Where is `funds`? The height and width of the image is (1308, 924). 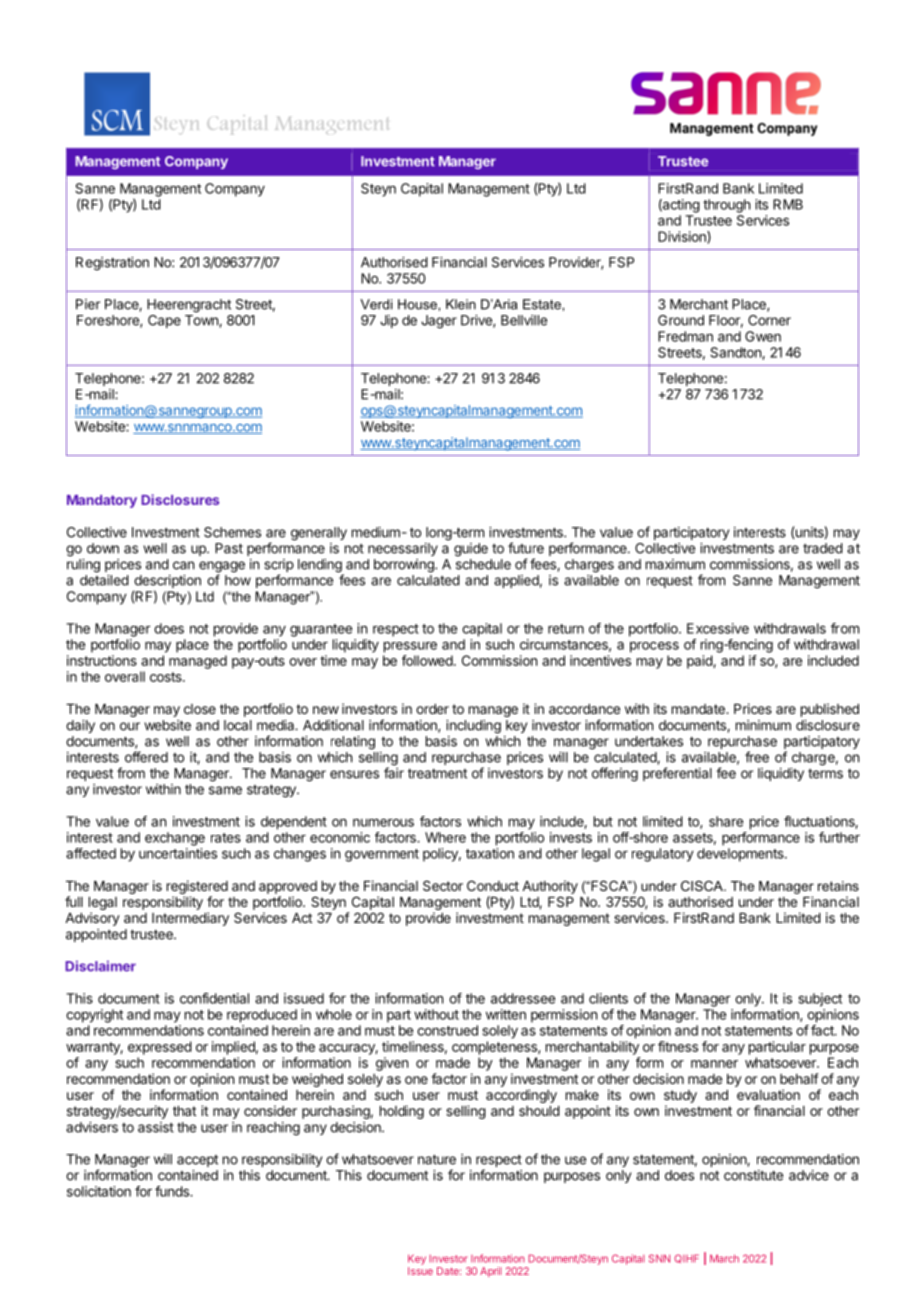
funds is located at coordinates (173, 1191).
